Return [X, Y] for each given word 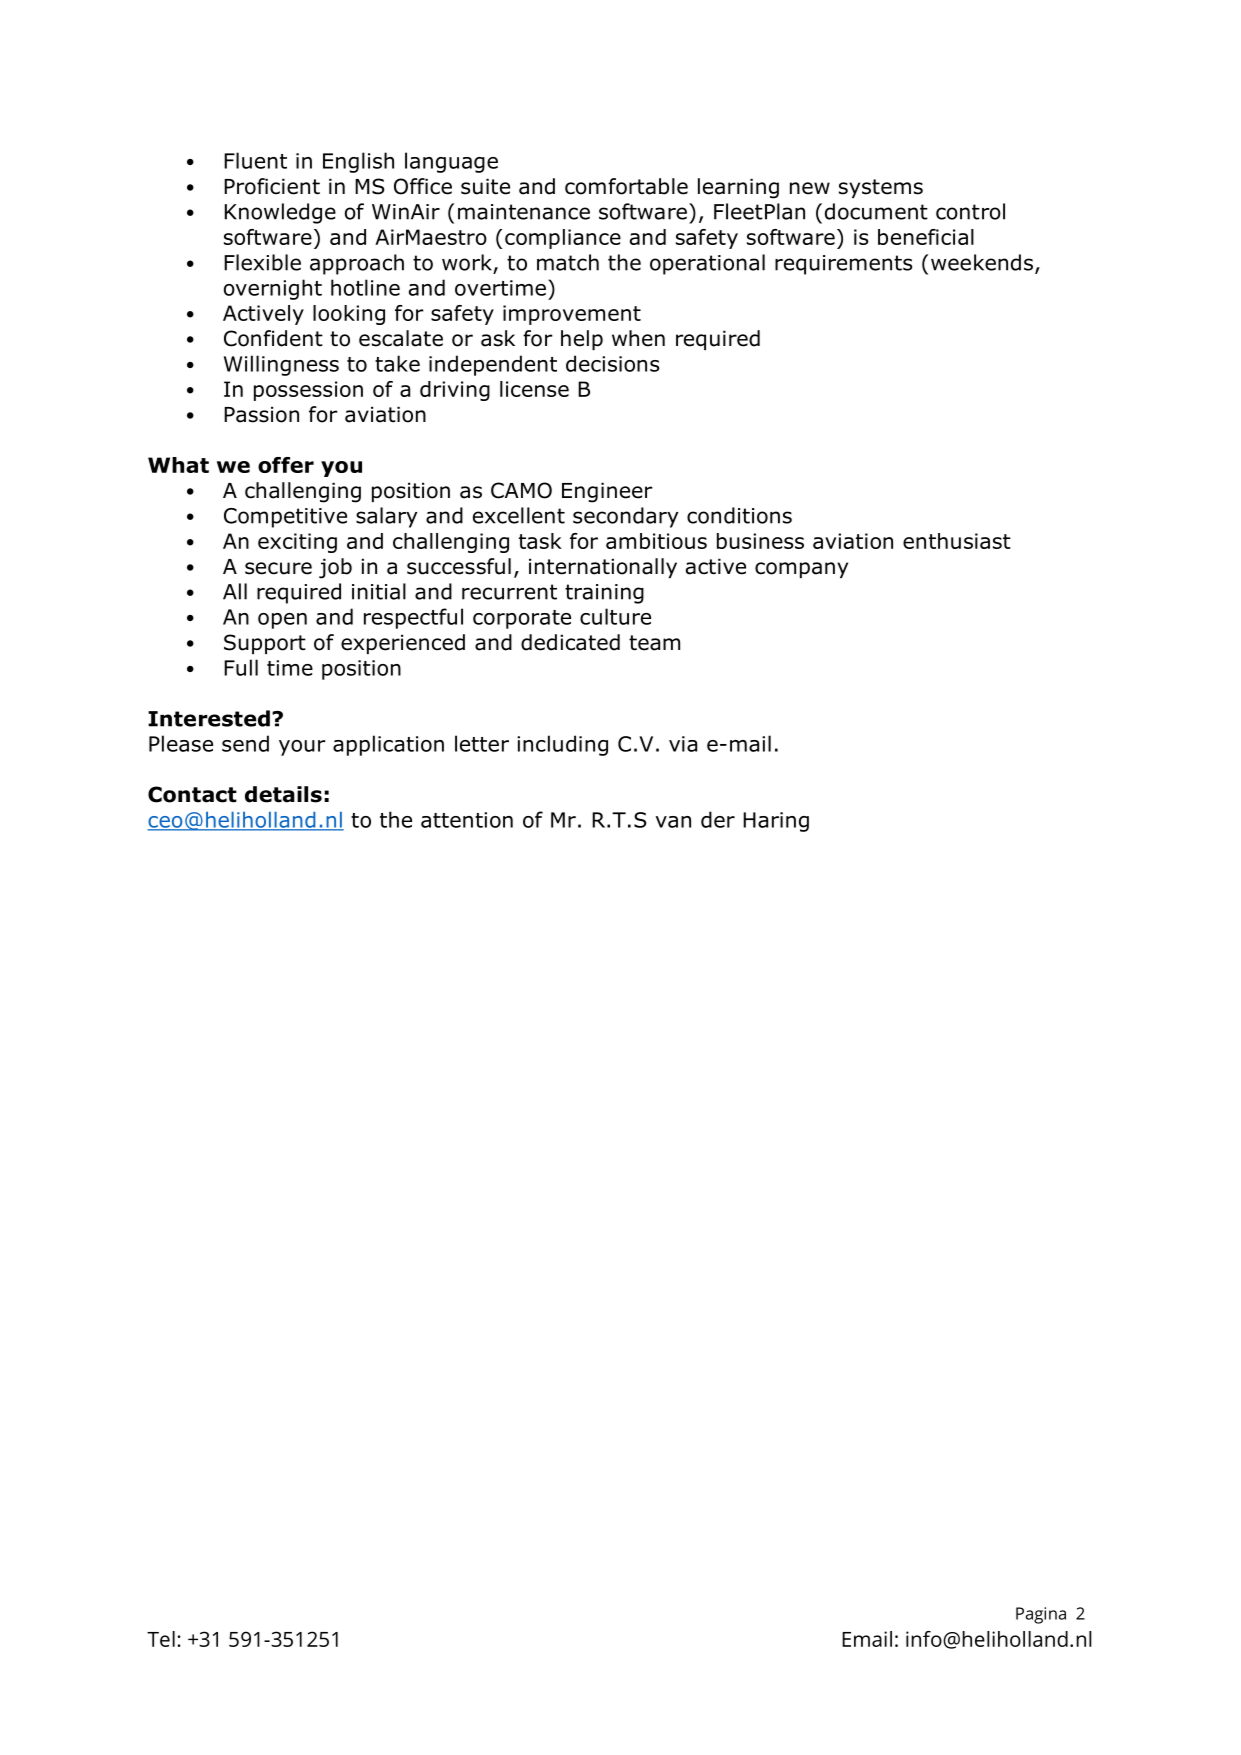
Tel [161, 1639]
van [673, 822]
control [970, 211]
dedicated [570, 642]
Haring [776, 822]
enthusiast [957, 541]
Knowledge [280, 213]
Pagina [1041, 1615]
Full [241, 667]
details [283, 794]
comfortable [626, 186]
